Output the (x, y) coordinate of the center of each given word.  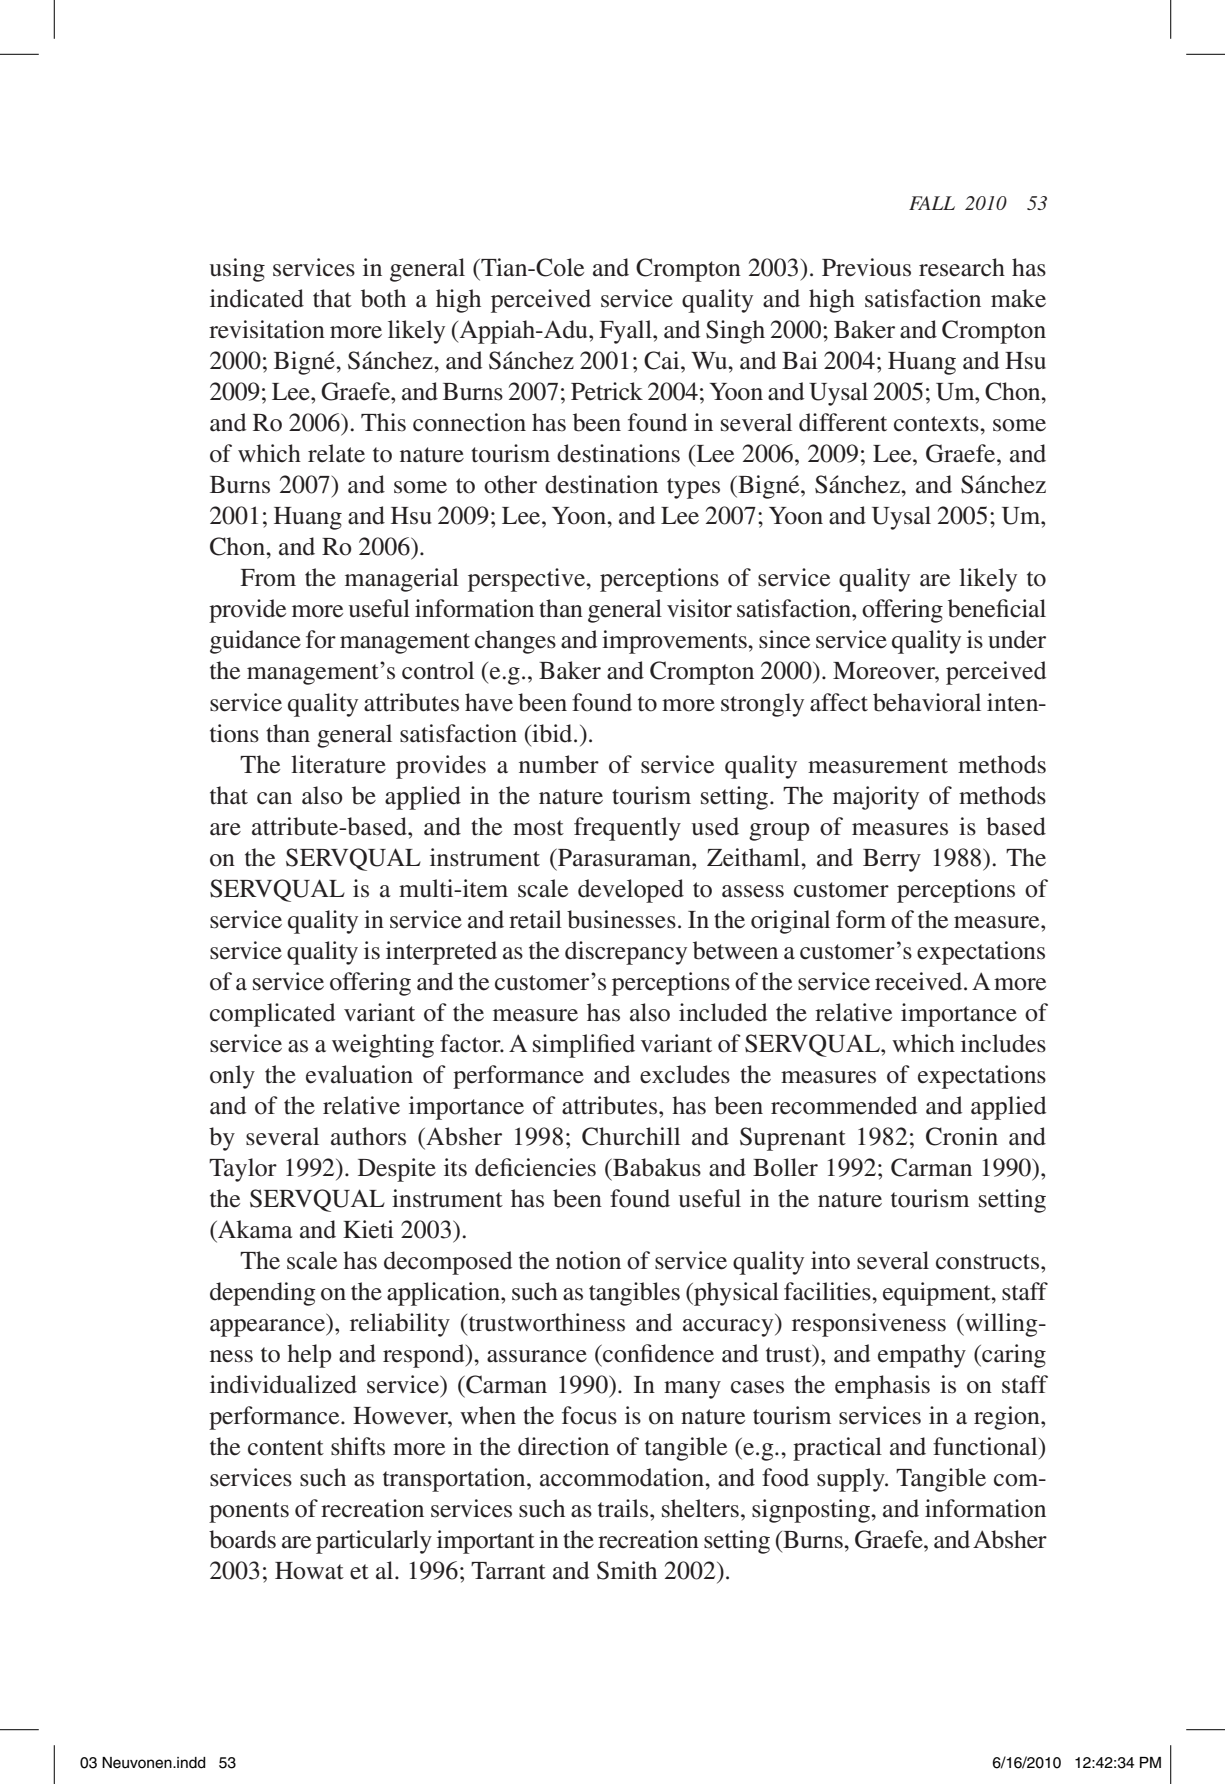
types (693, 488)
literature (338, 764)
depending (263, 1294)
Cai (663, 360)
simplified (584, 1046)
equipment (938, 1294)
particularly (374, 1542)
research (962, 267)
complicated (272, 1015)
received (920, 981)
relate (336, 453)
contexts (937, 424)
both (383, 298)
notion (588, 1260)
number (559, 764)
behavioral (927, 702)
